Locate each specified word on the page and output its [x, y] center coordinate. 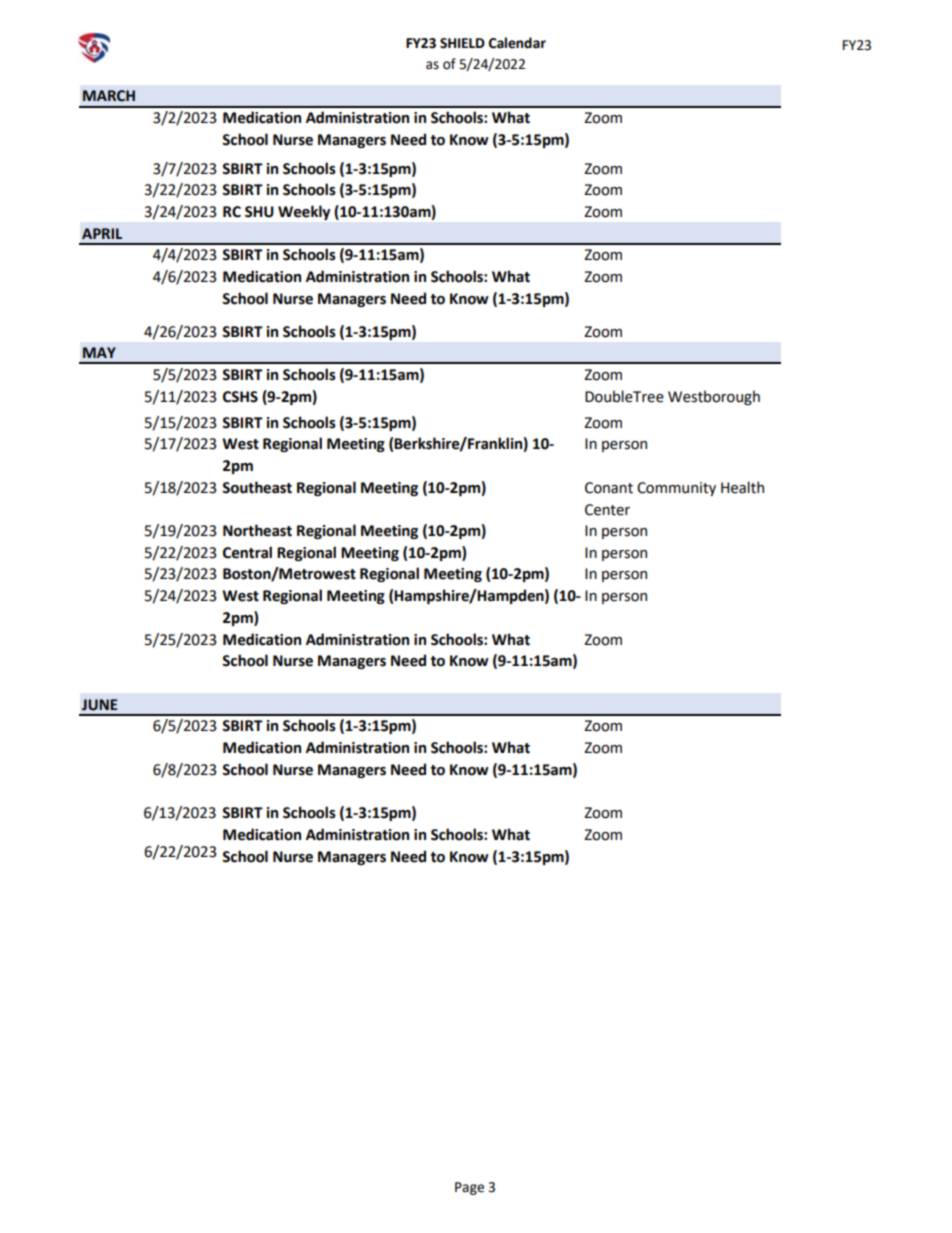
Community [676, 489]
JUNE [99, 705]
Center [607, 510]
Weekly [304, 212]
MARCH [109, 96]
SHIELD [462, 43]
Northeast [257, 530]
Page [469, 1188]
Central [247, 552]
